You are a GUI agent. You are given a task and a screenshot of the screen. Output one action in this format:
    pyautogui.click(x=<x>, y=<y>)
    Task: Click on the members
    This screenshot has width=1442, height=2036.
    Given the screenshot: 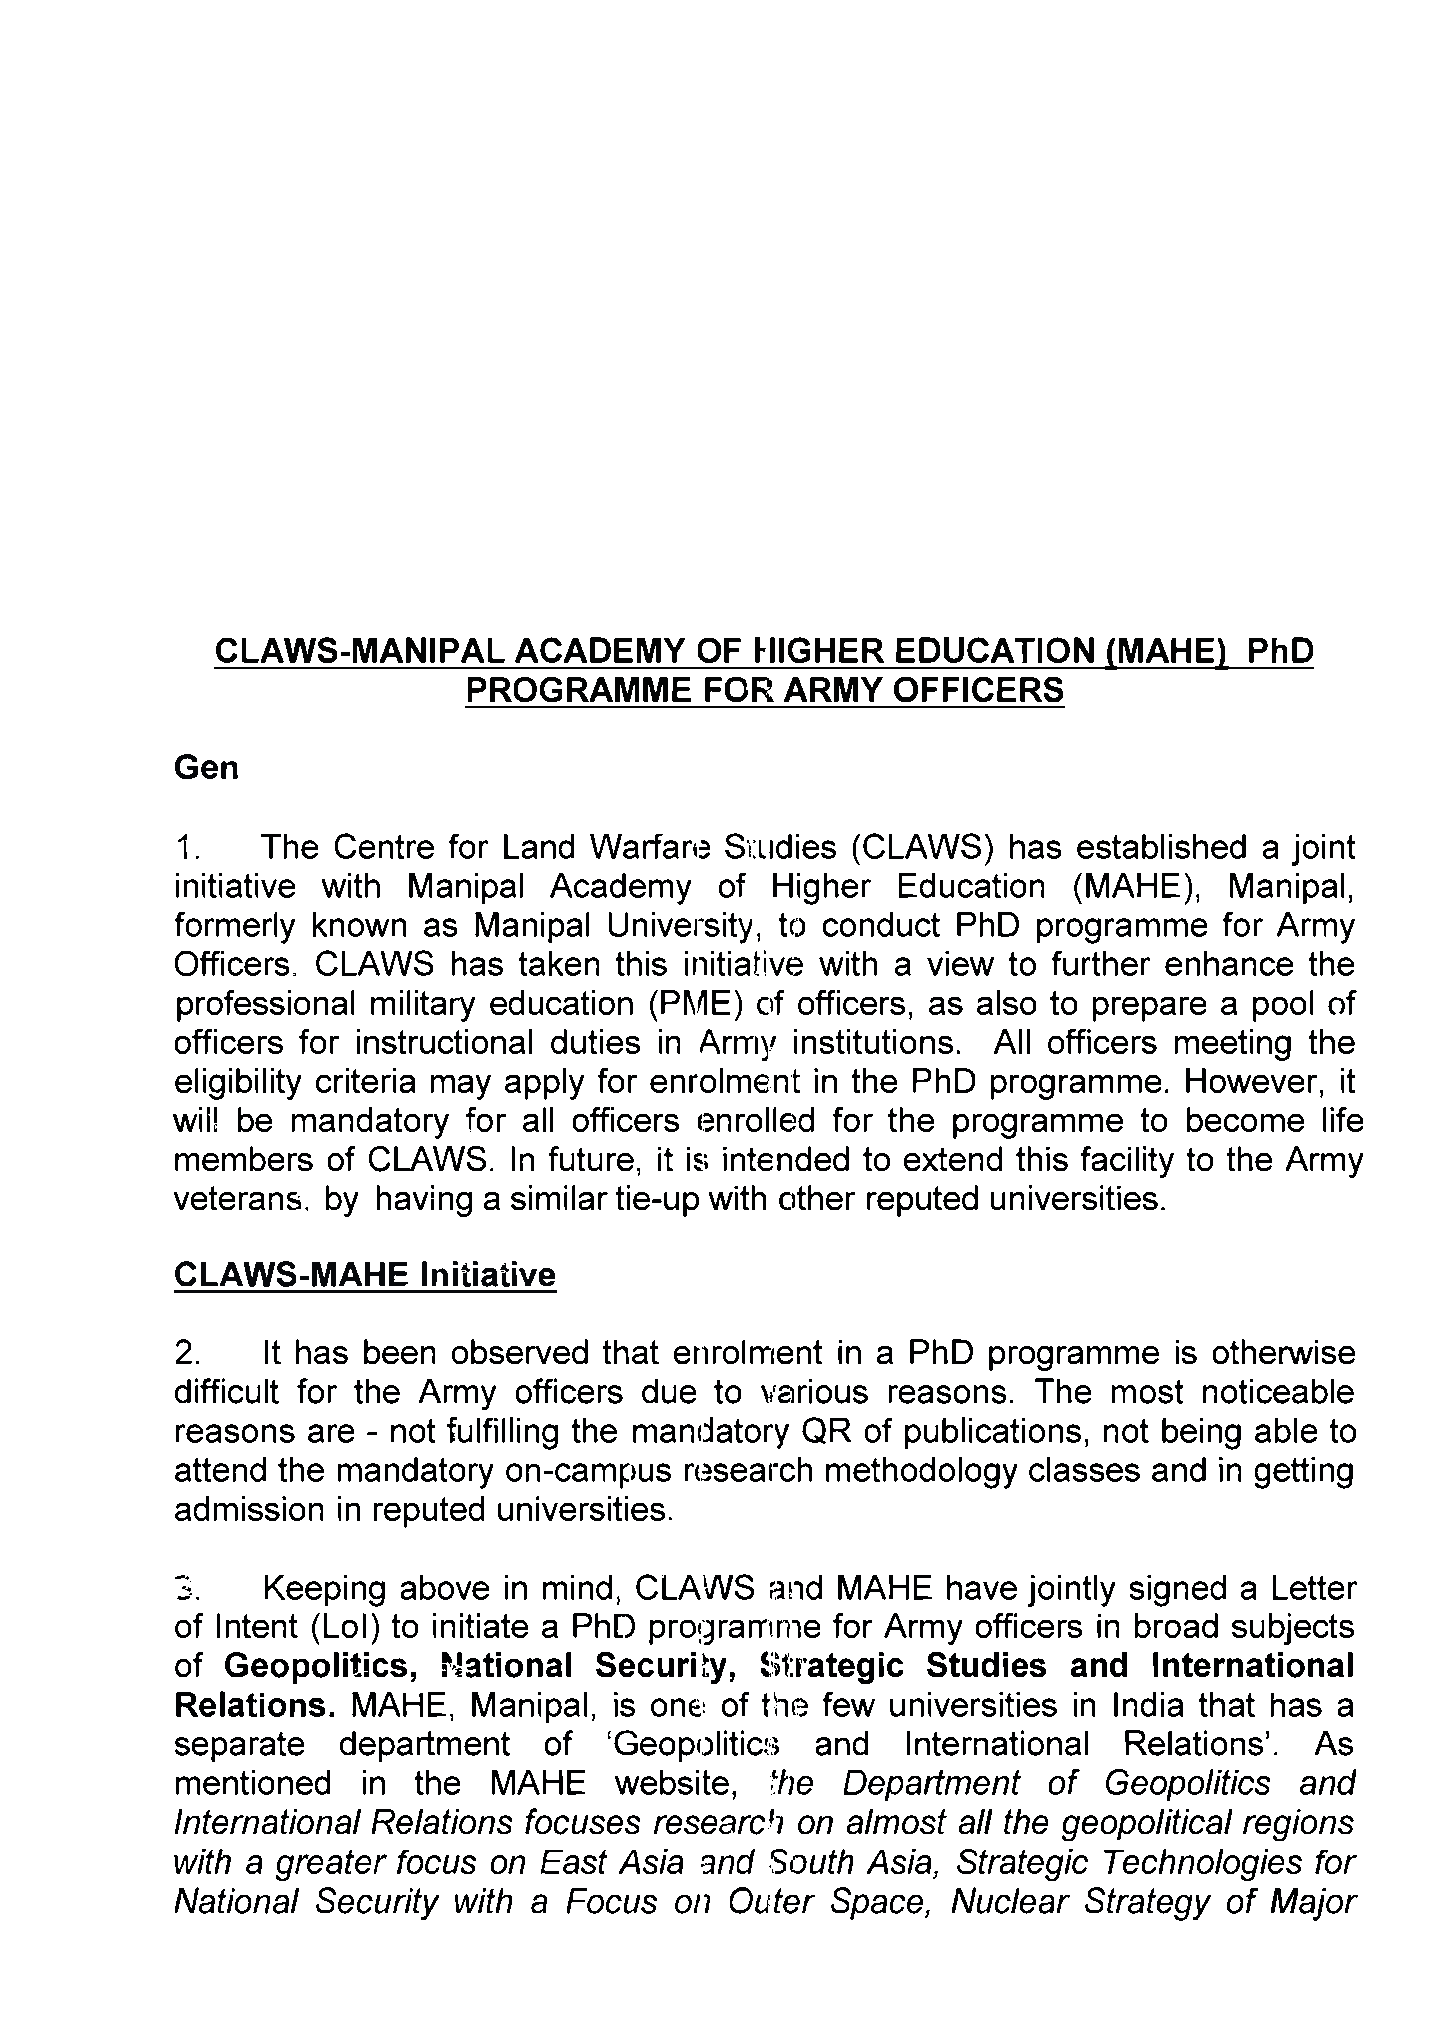 What is the action you would take?
    pyautogui.click(x=244, y=1158)
